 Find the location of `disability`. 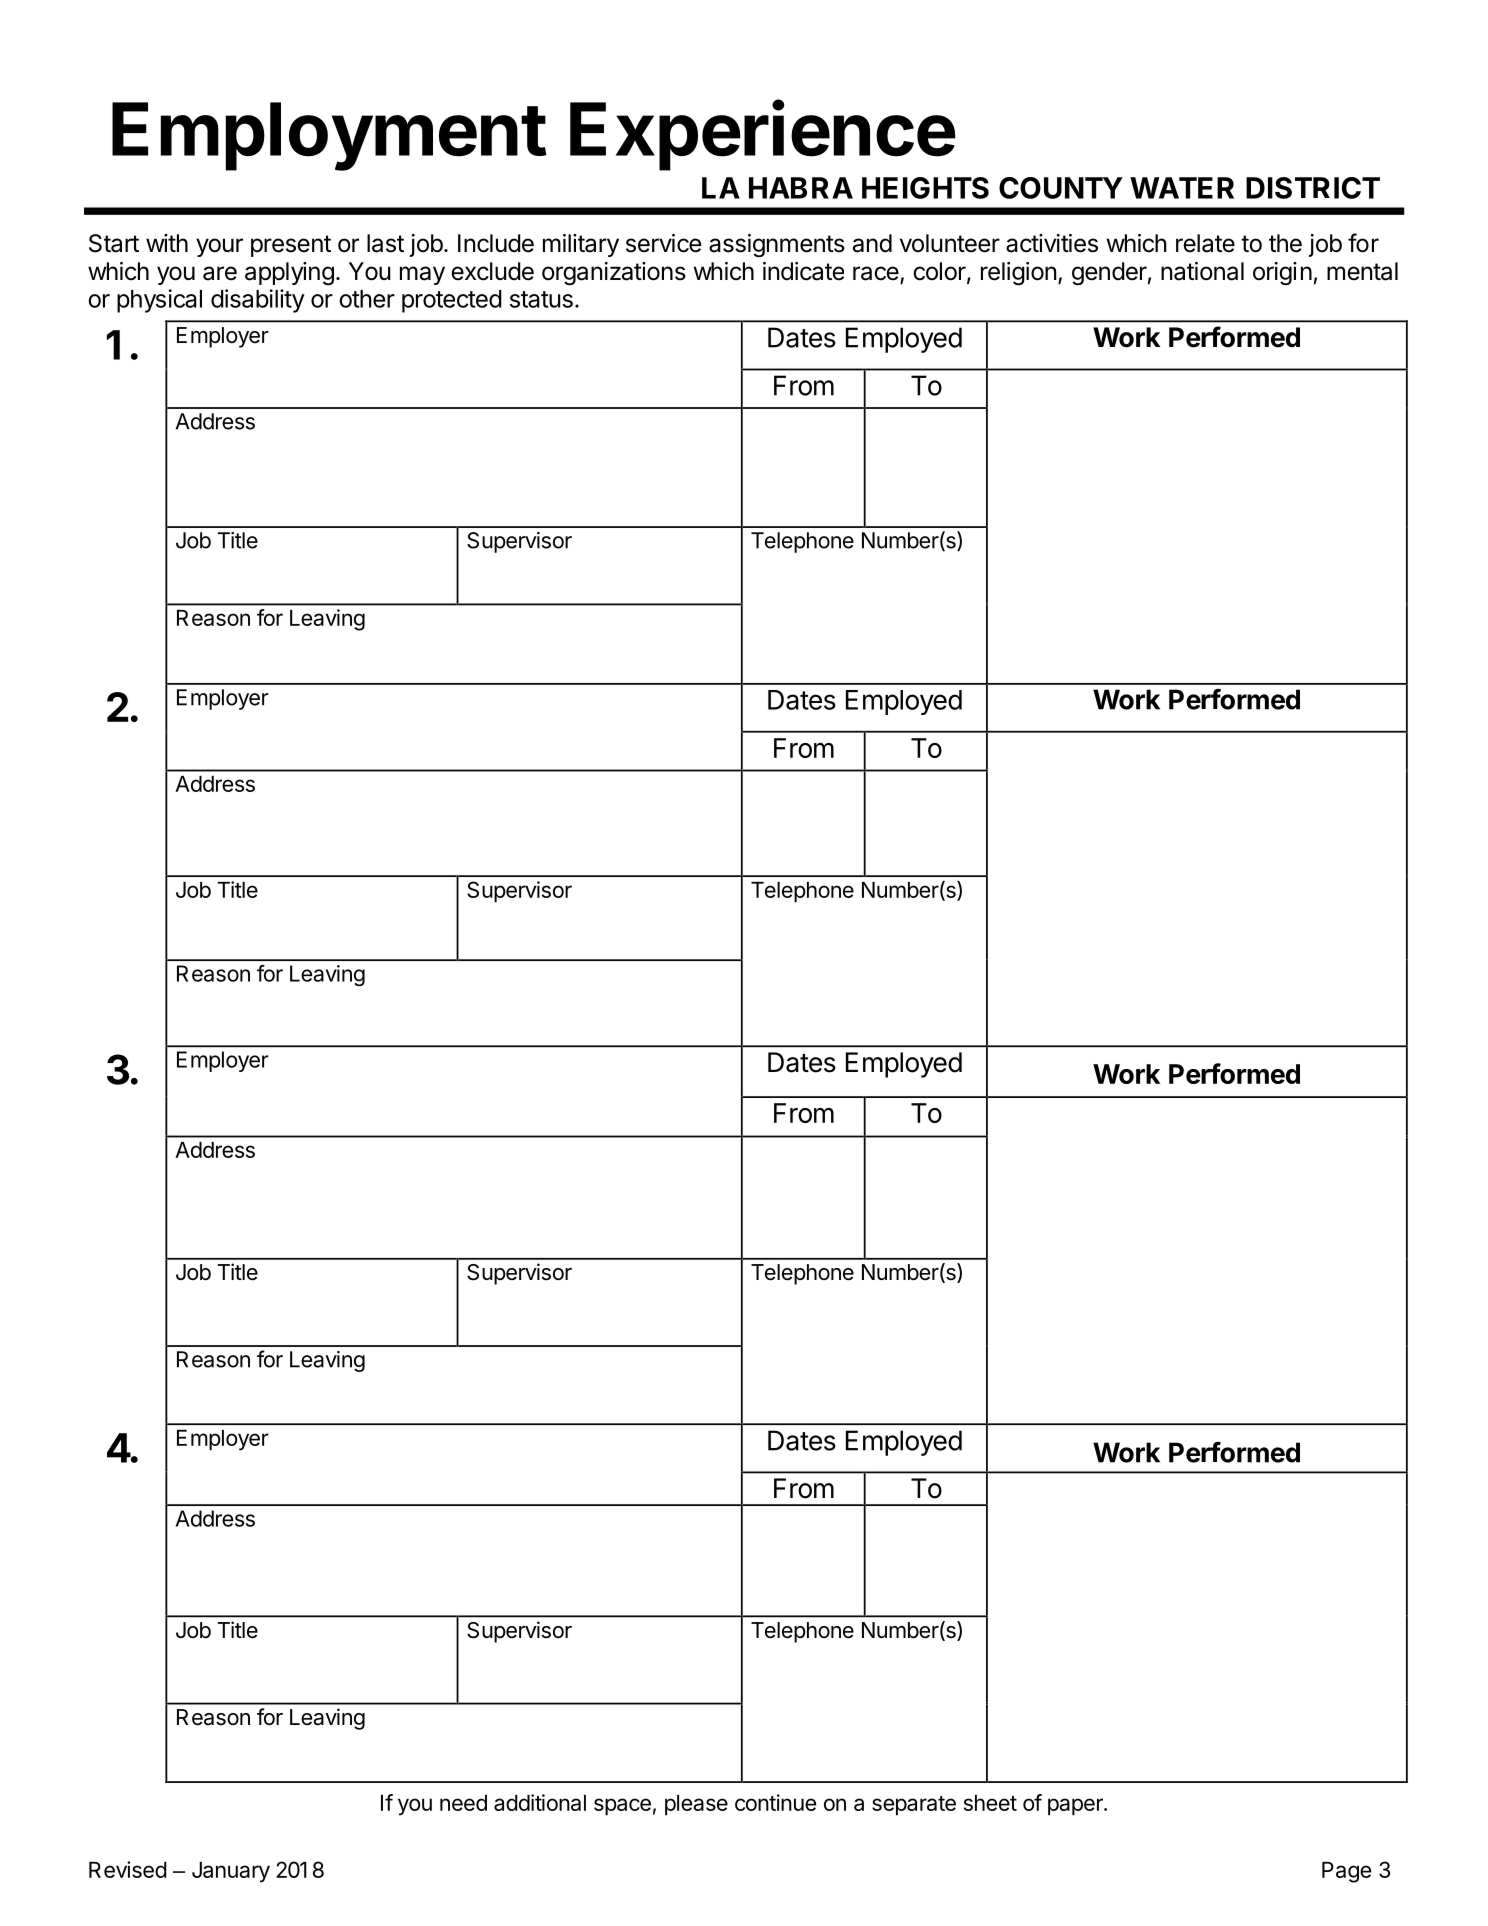

disability is located at coordinates (258, 301).
